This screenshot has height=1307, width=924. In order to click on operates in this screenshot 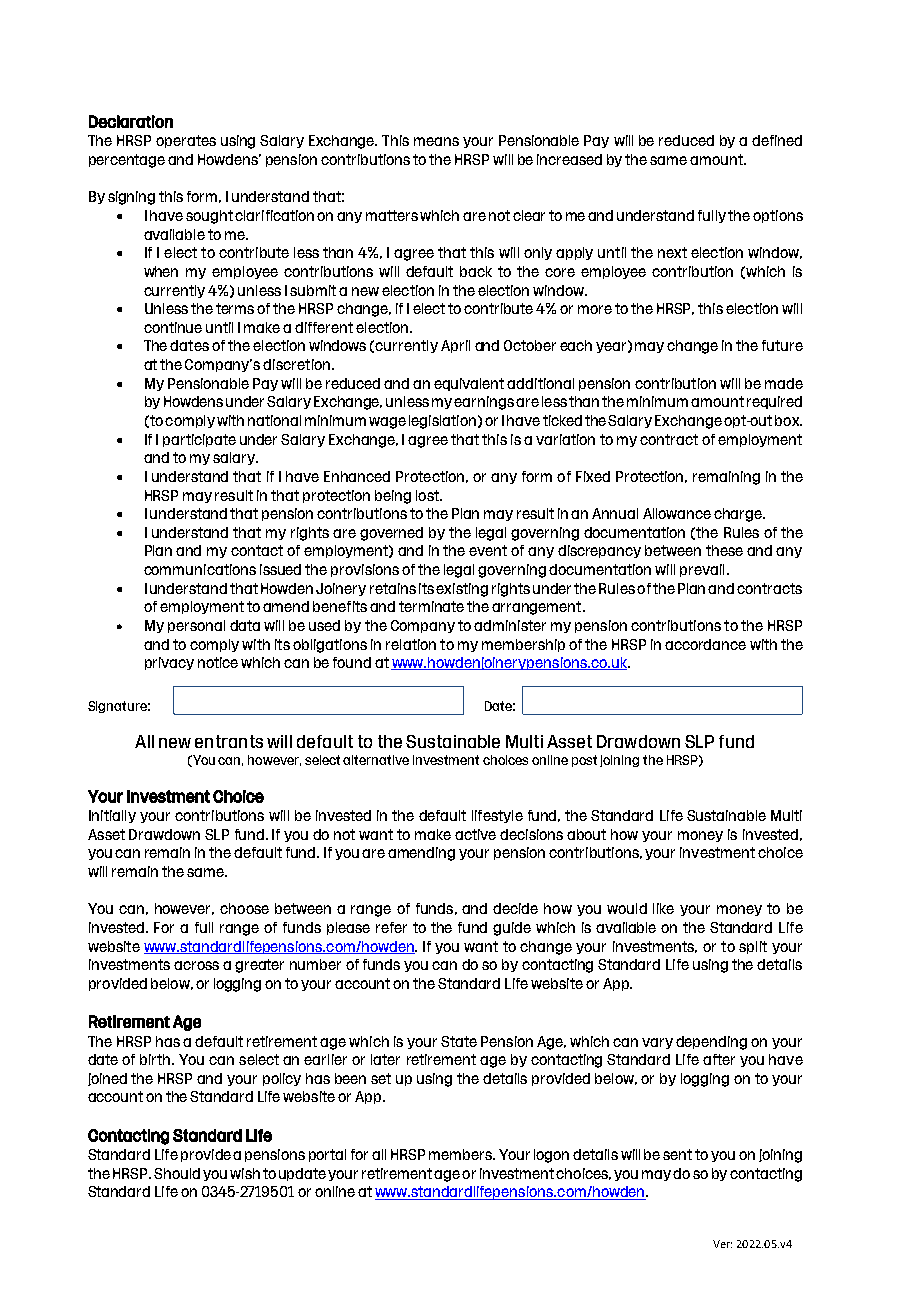, I will do `click(186, 141)`.
